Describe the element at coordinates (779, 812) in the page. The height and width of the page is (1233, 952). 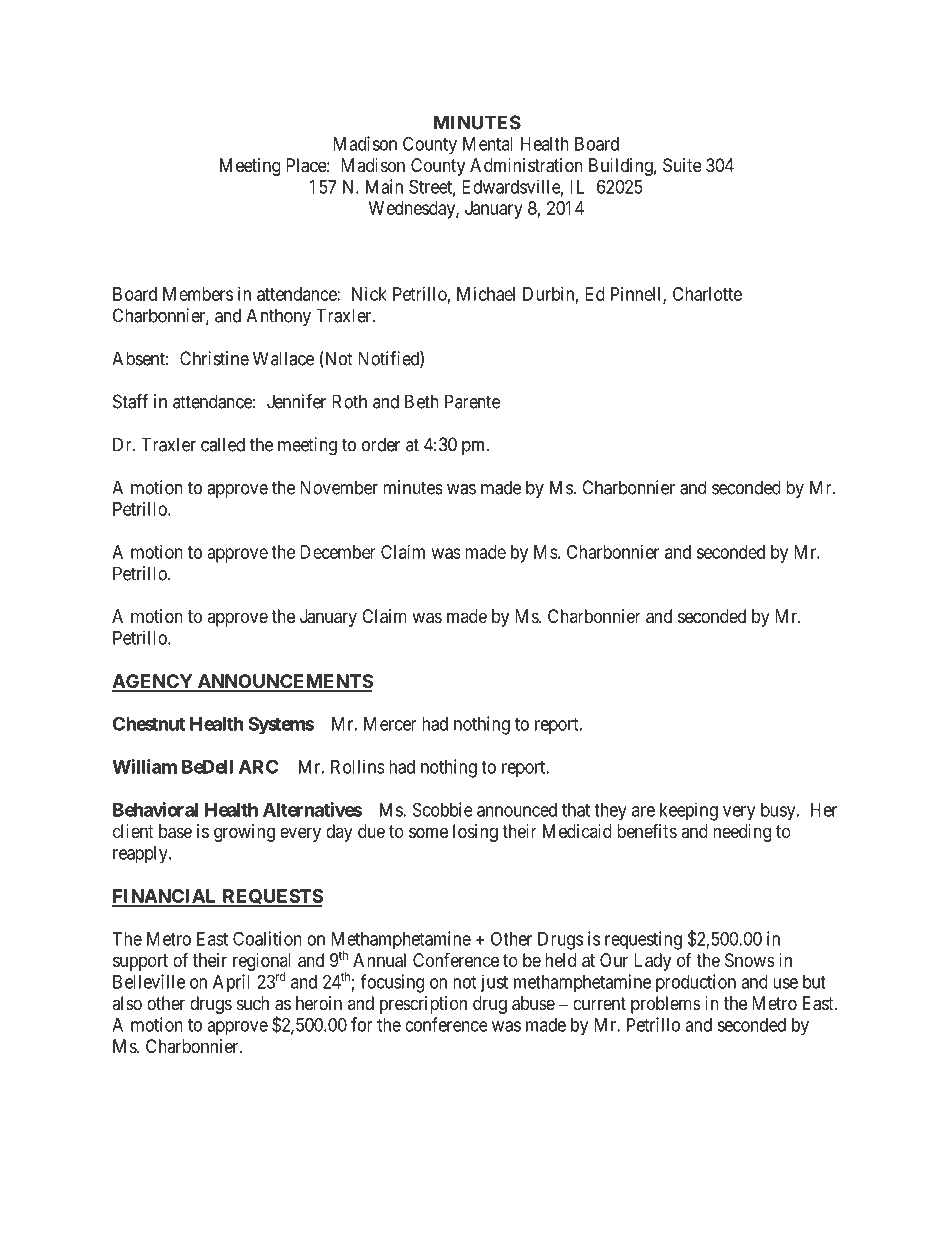
I see `busy` at that location.
